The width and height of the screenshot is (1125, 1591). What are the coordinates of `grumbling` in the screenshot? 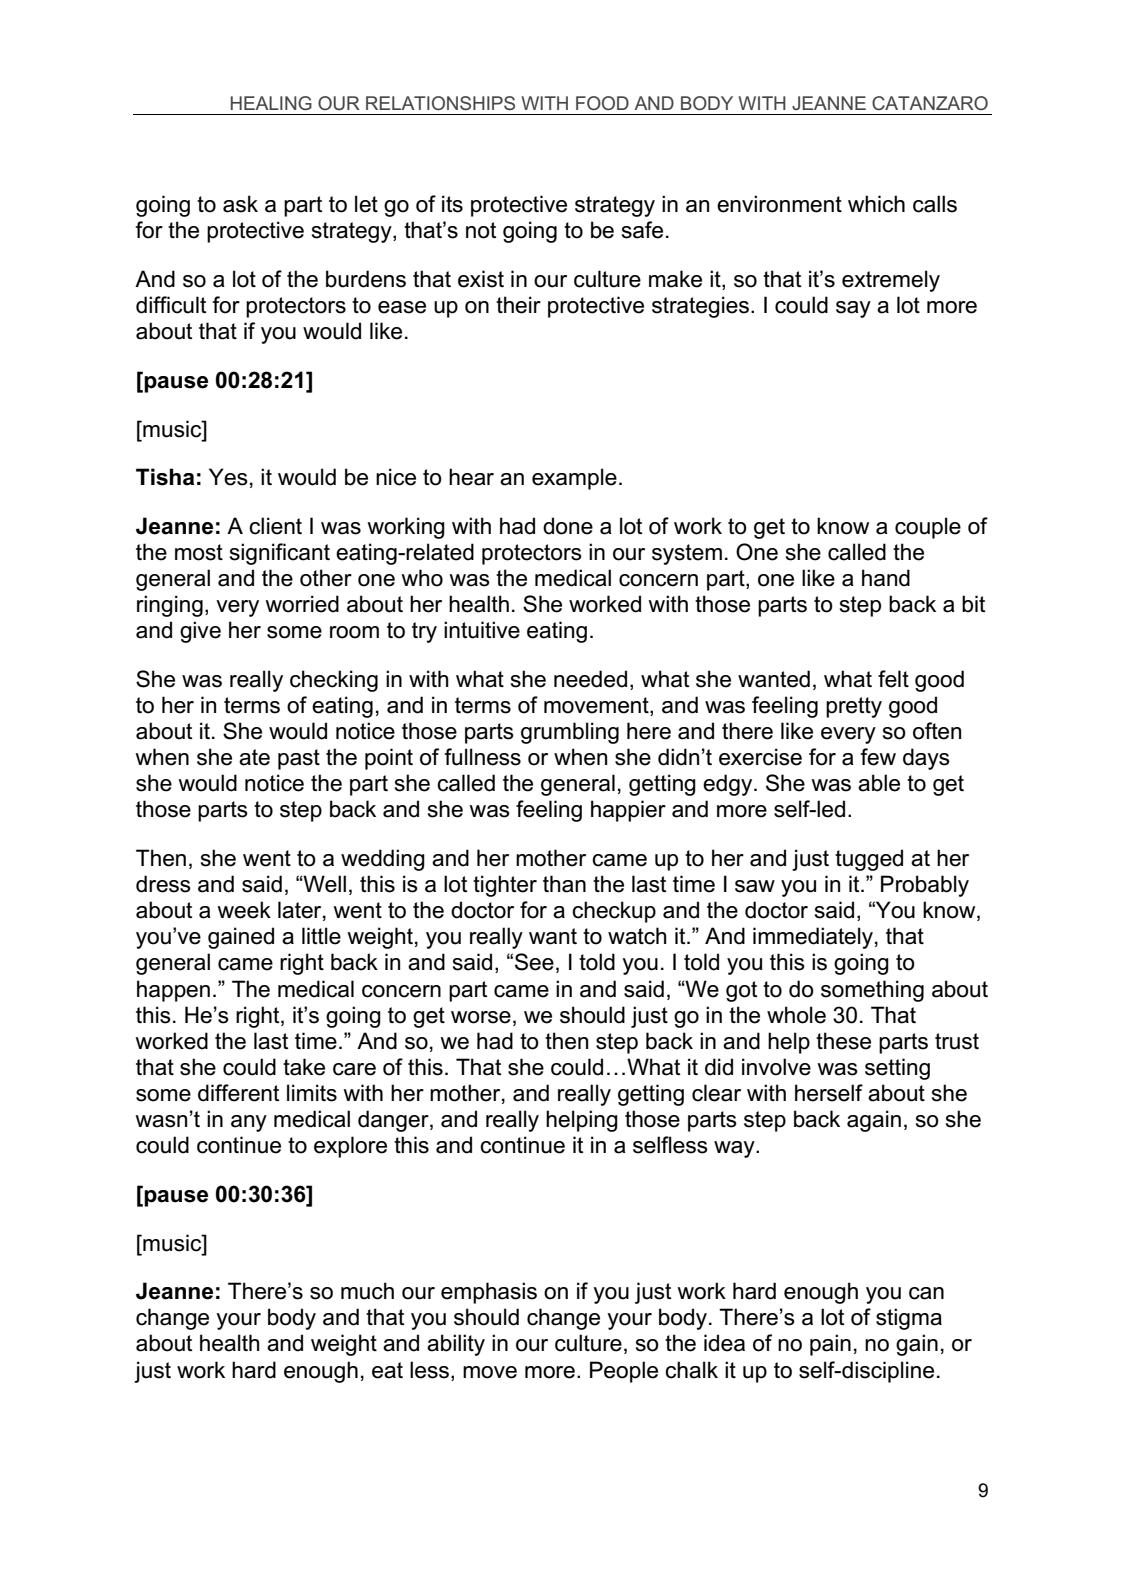 It's located at (570, 733).
